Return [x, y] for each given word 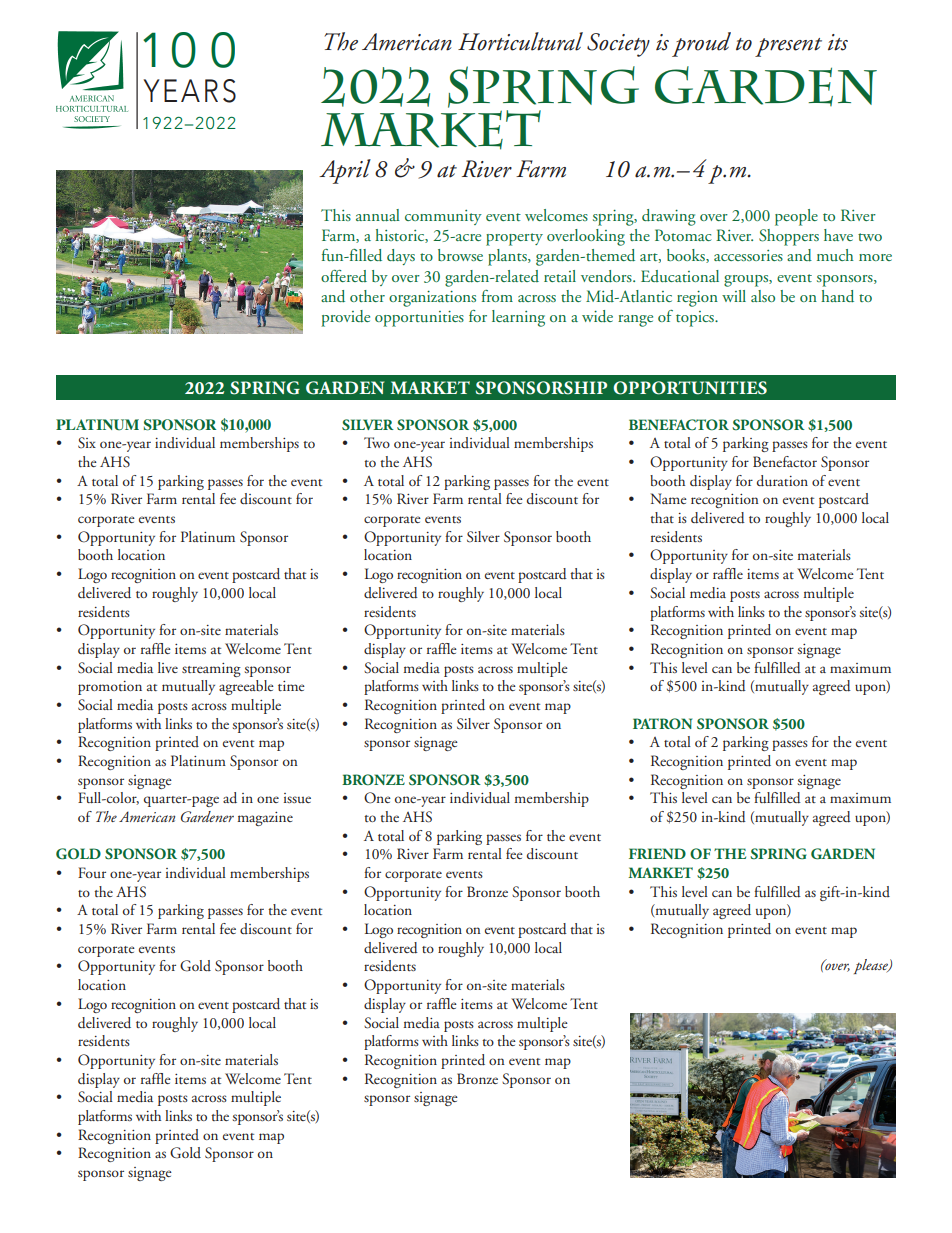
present [788, 47]
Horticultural [520, 41]
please [872, 966]
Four [92, 872]
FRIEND [657, 853]
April [345, 171]
